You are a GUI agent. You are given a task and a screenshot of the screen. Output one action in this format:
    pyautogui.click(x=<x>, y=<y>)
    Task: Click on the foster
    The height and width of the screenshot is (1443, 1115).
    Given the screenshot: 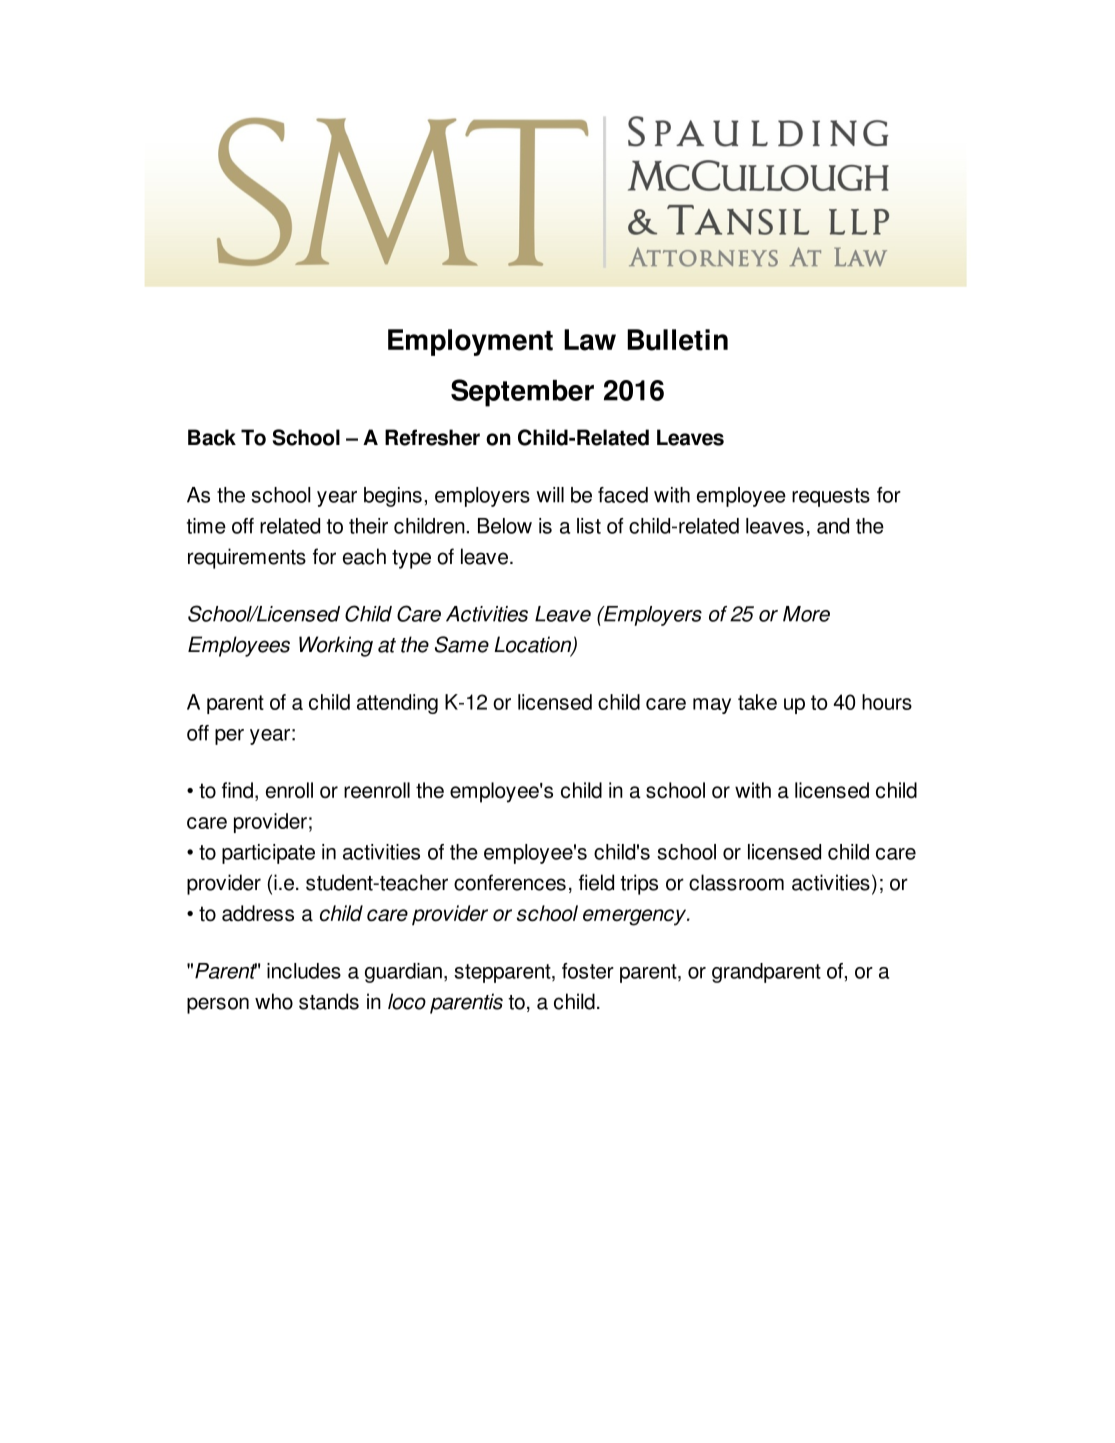 What is the action you would take?
    pyautogui.click(x=588, y=971)
